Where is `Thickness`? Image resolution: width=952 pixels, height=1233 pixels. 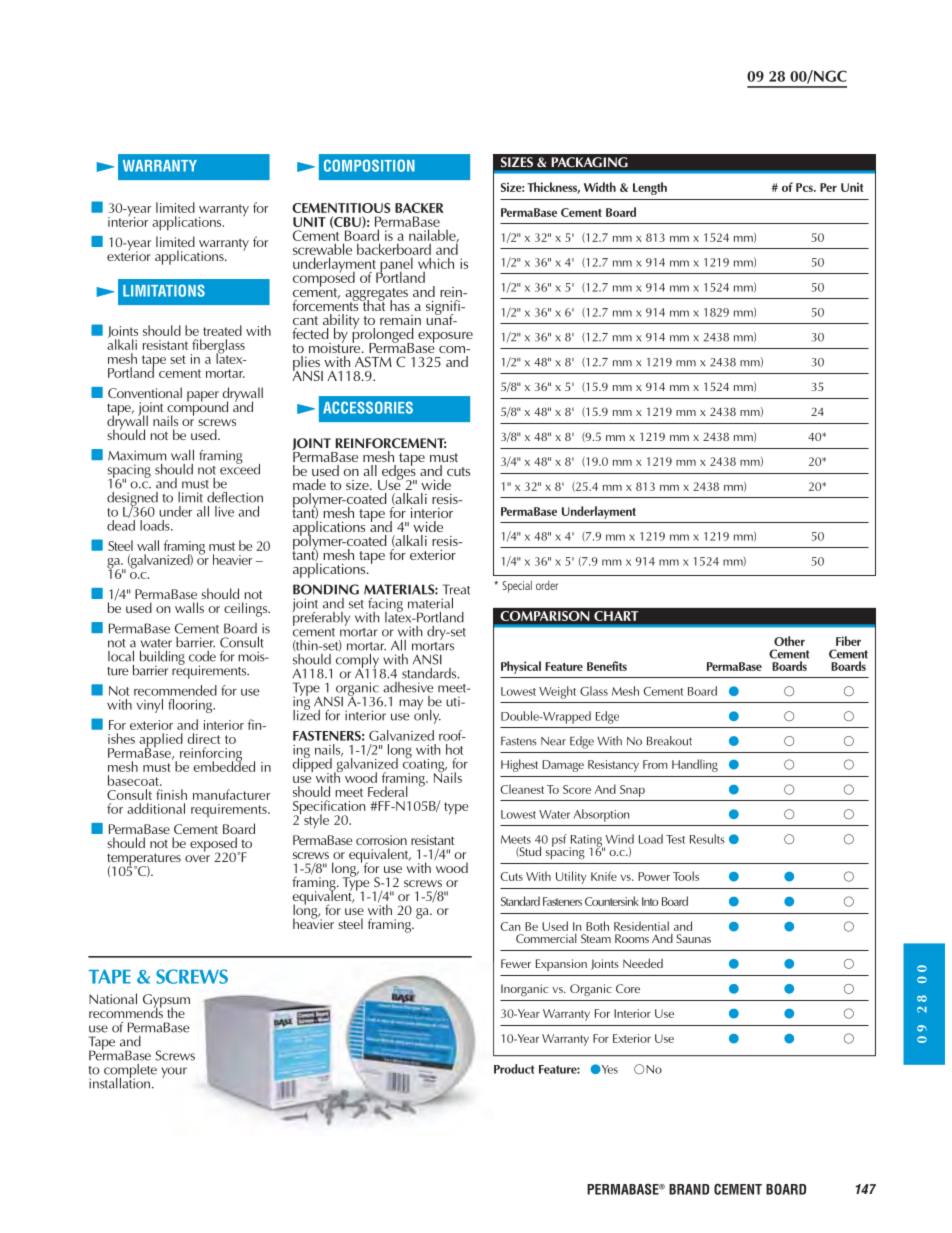
Thickness is located at coordinates (553, 188).
